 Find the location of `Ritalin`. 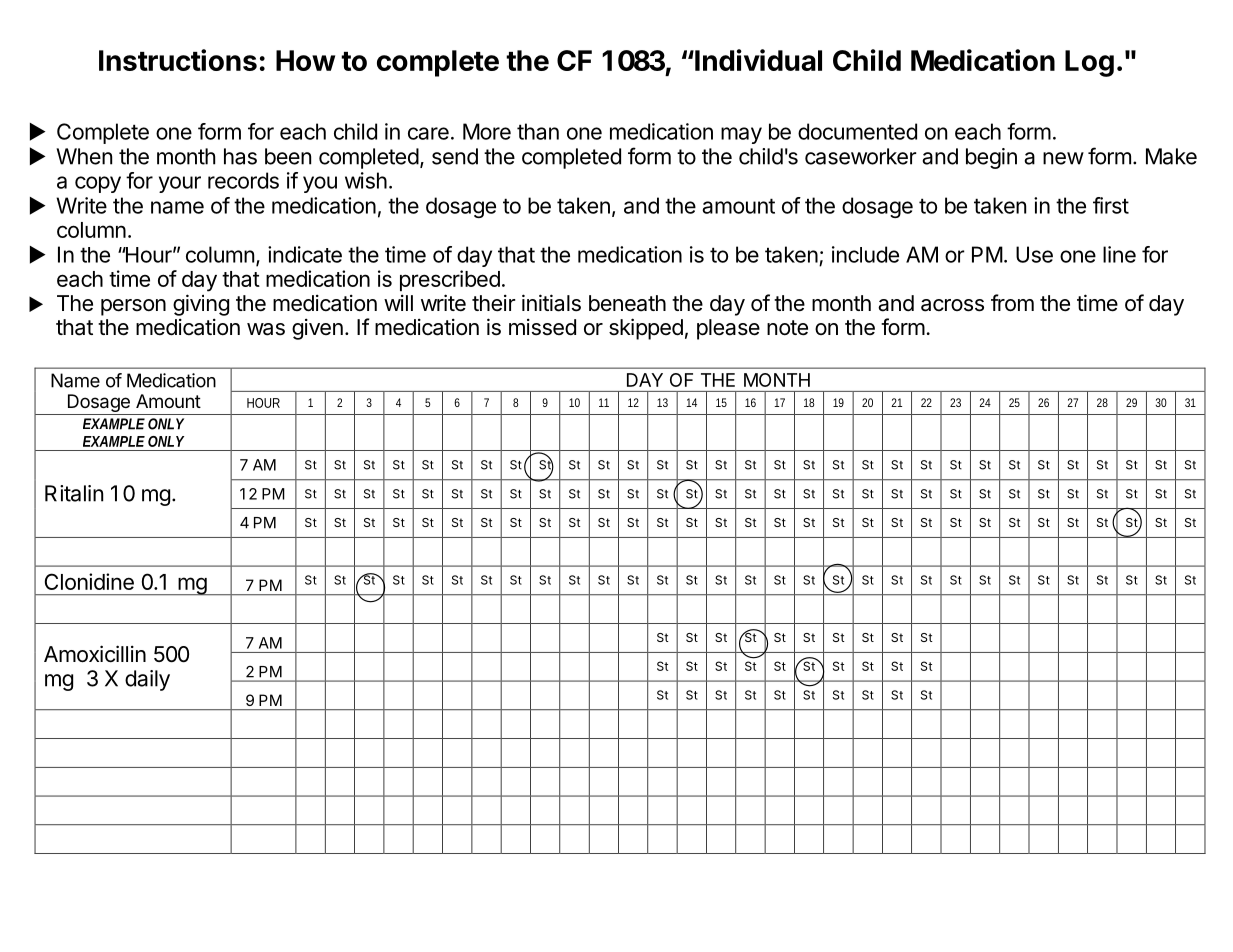

Ritalin is located at coordinates (74, 493).
